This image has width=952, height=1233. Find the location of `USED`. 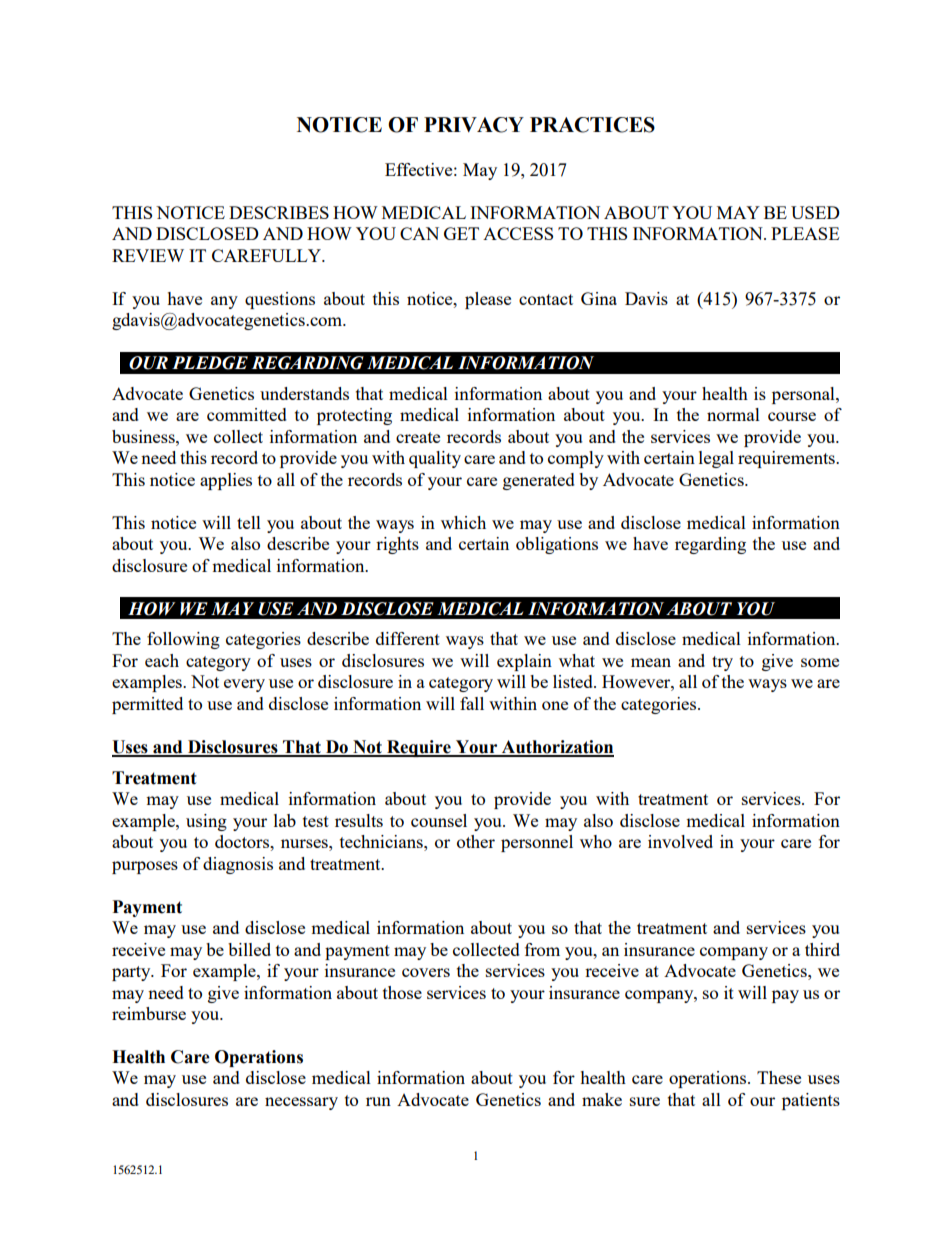

USED is located at coordinates (815, 212).
